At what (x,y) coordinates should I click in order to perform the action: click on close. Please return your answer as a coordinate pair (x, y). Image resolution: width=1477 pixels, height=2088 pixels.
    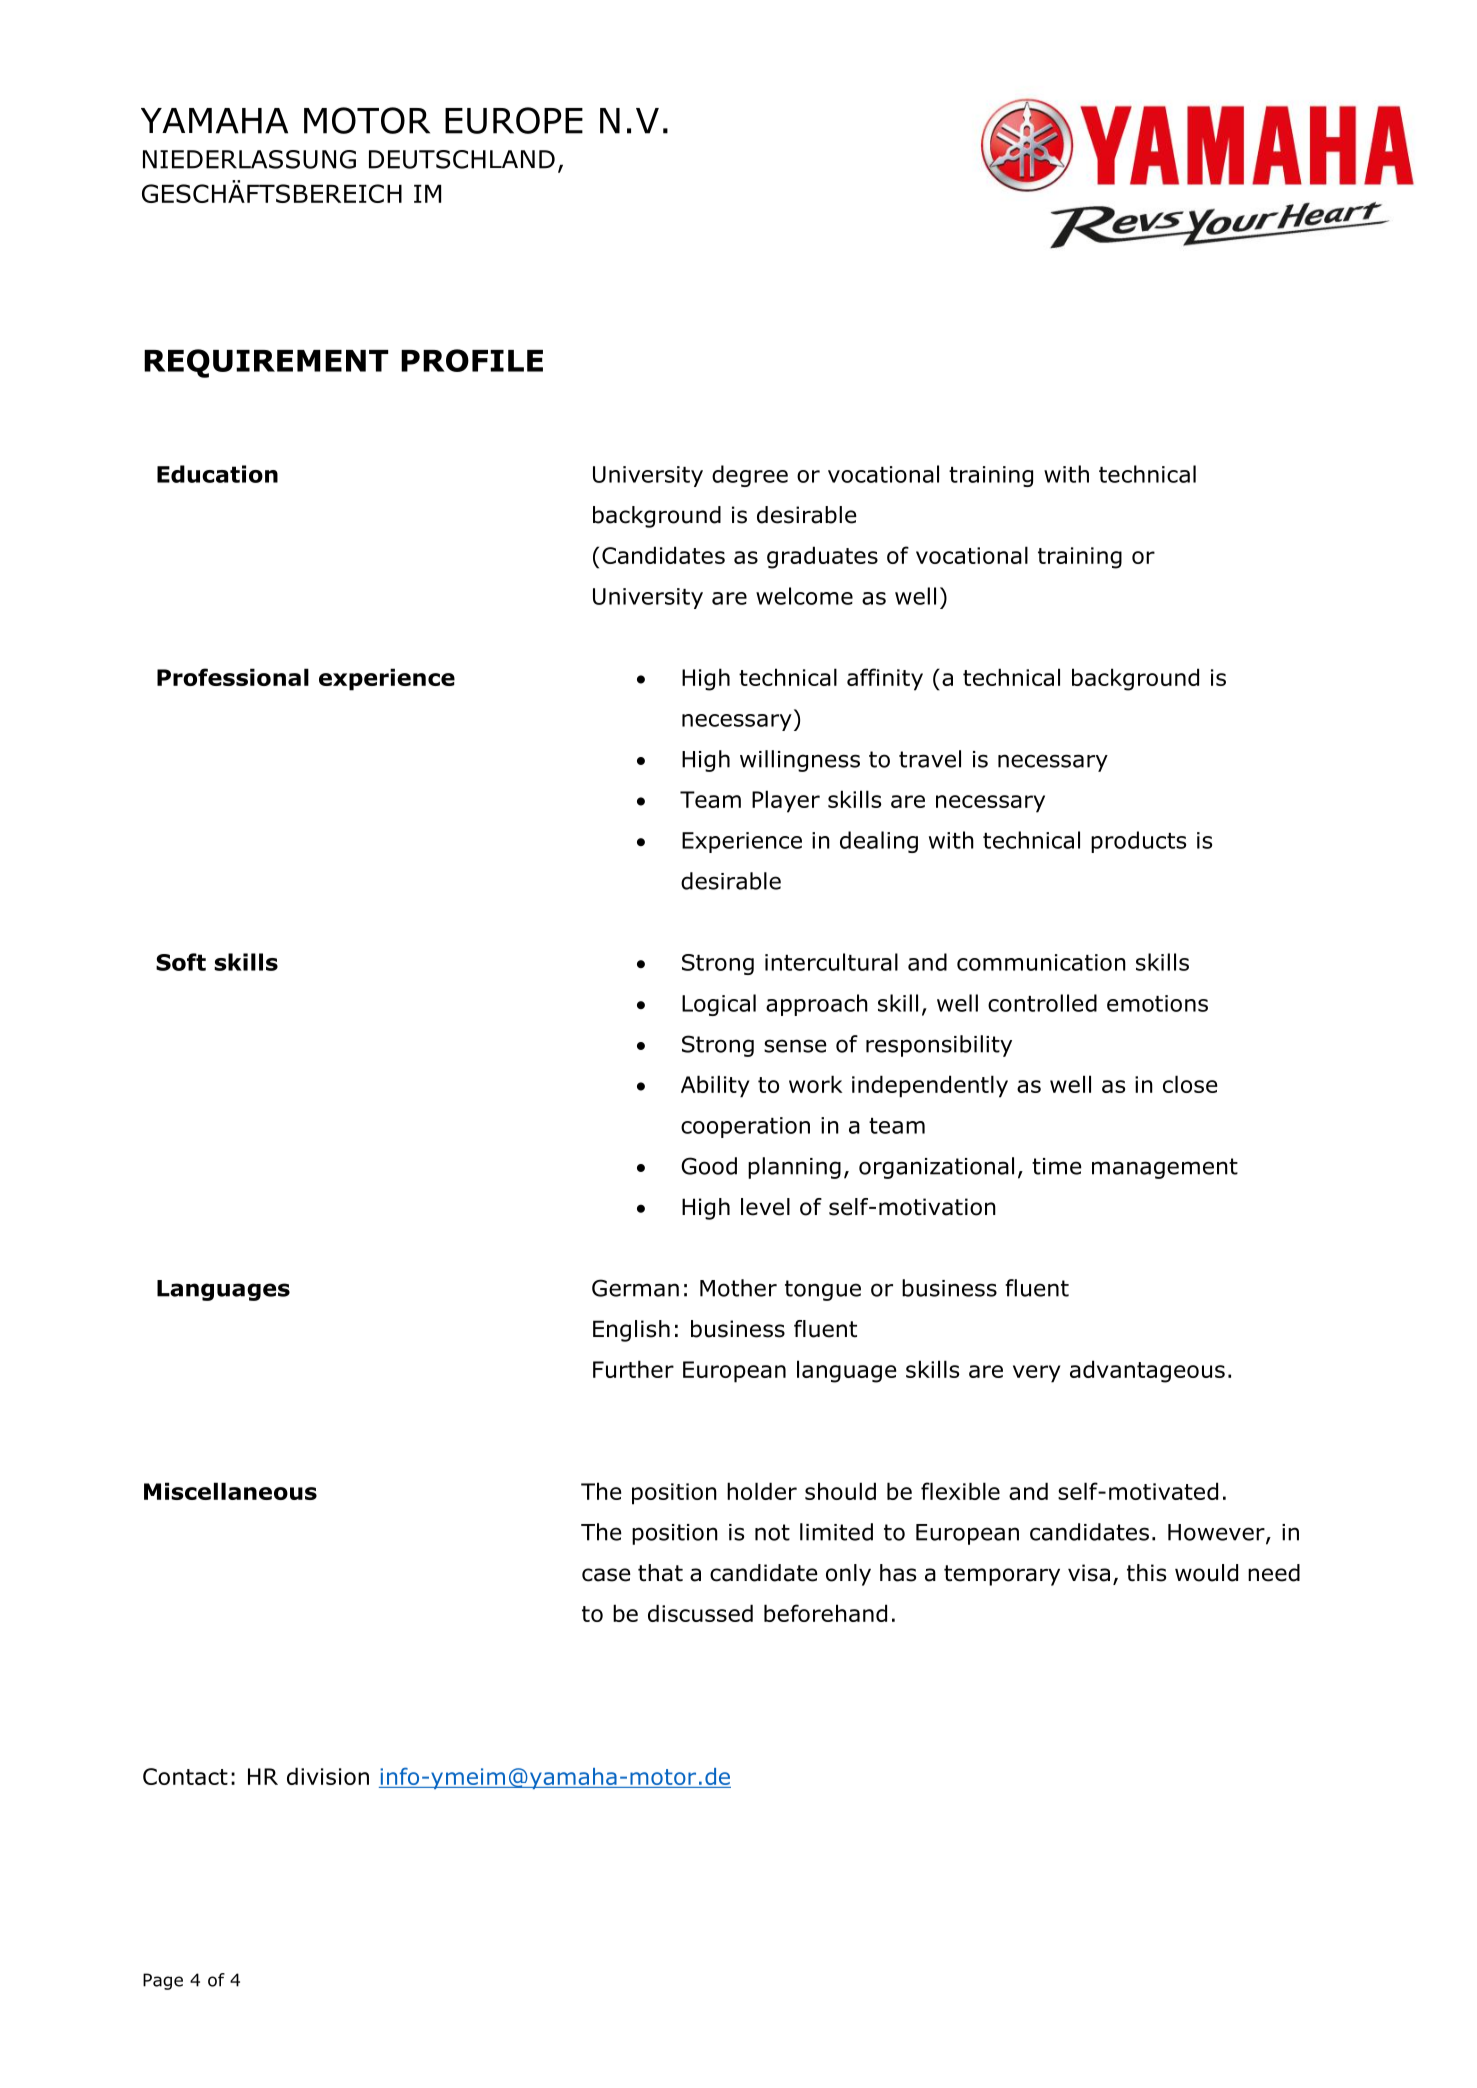
    Looking at the image, I should click on (1190, 1084).
